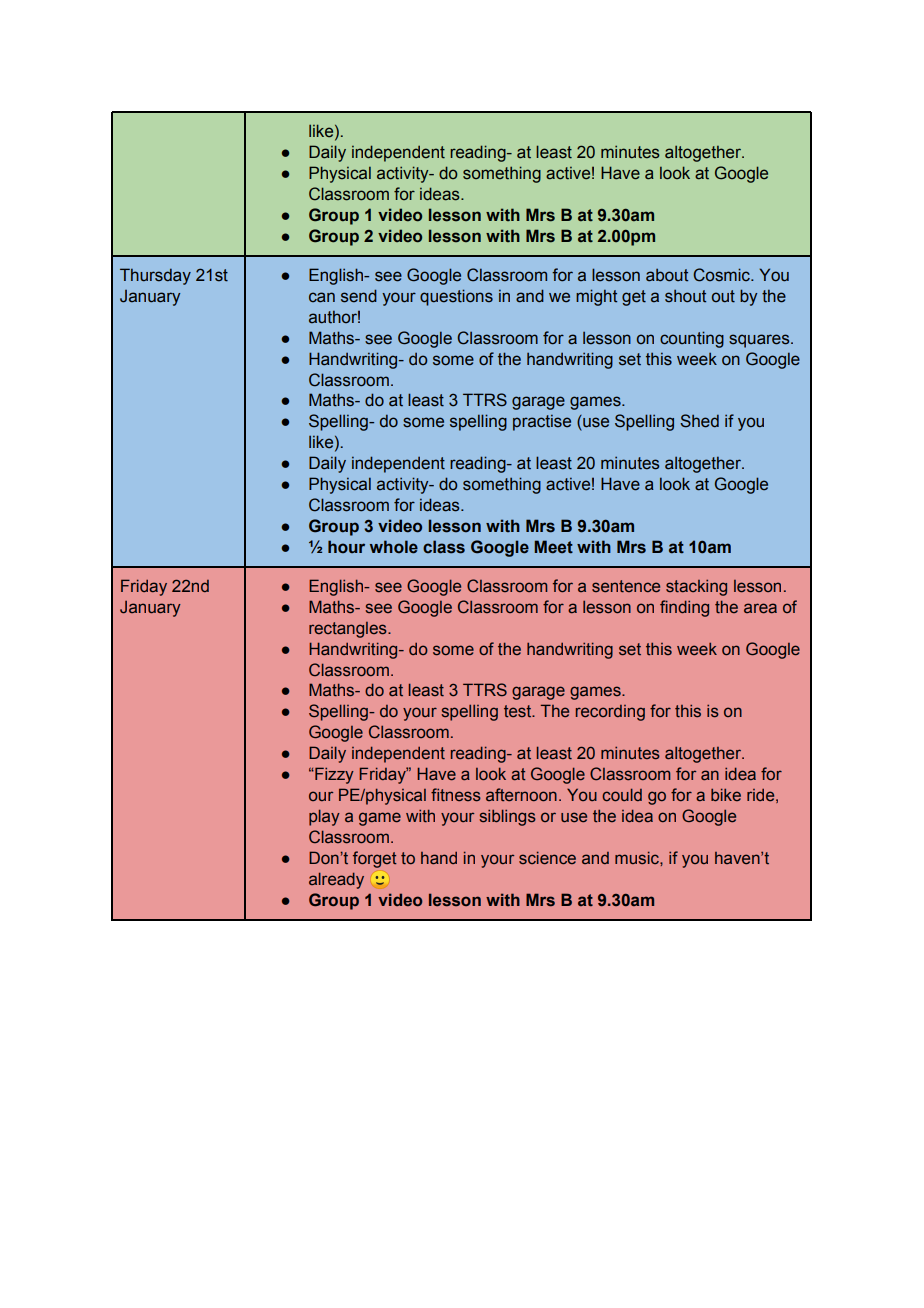 The width and height of the image is (924, 1308). Describe the element at coordinates (519, 711) in the image. I see `test` at that location.
